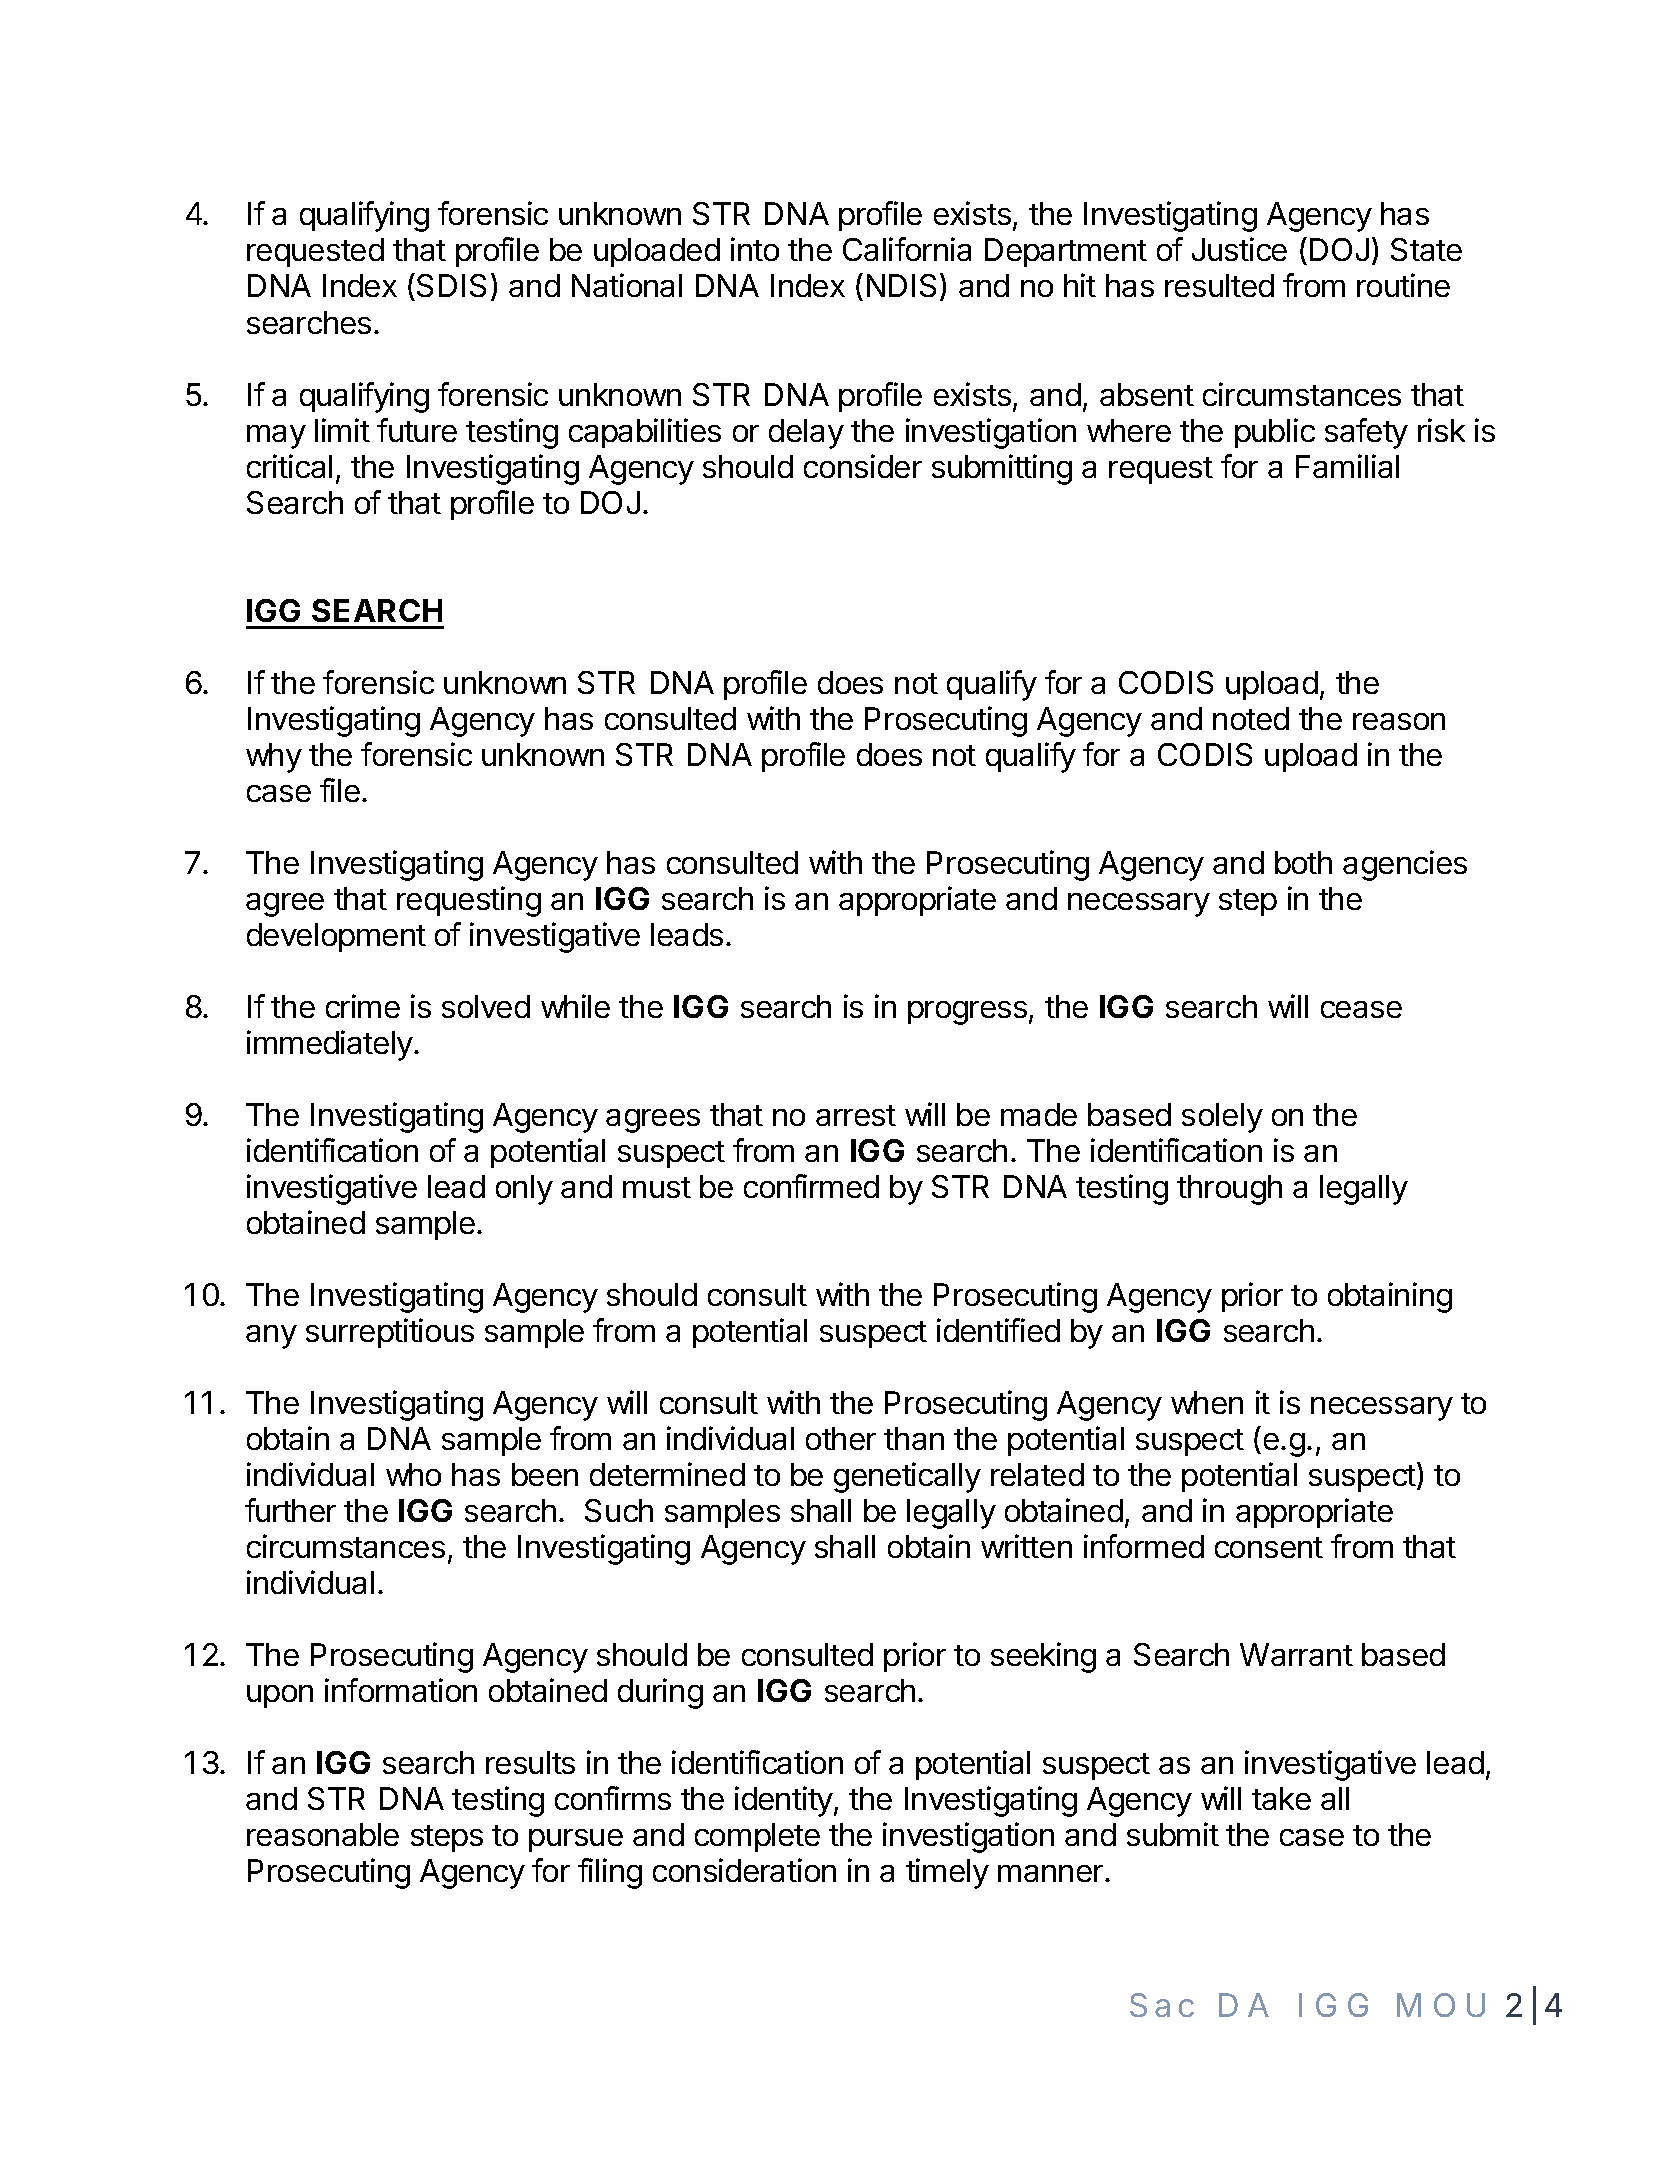  What do you see at coordinates (530, 1762) in the page?
I see `results` at bounding box center [530, 1762].
